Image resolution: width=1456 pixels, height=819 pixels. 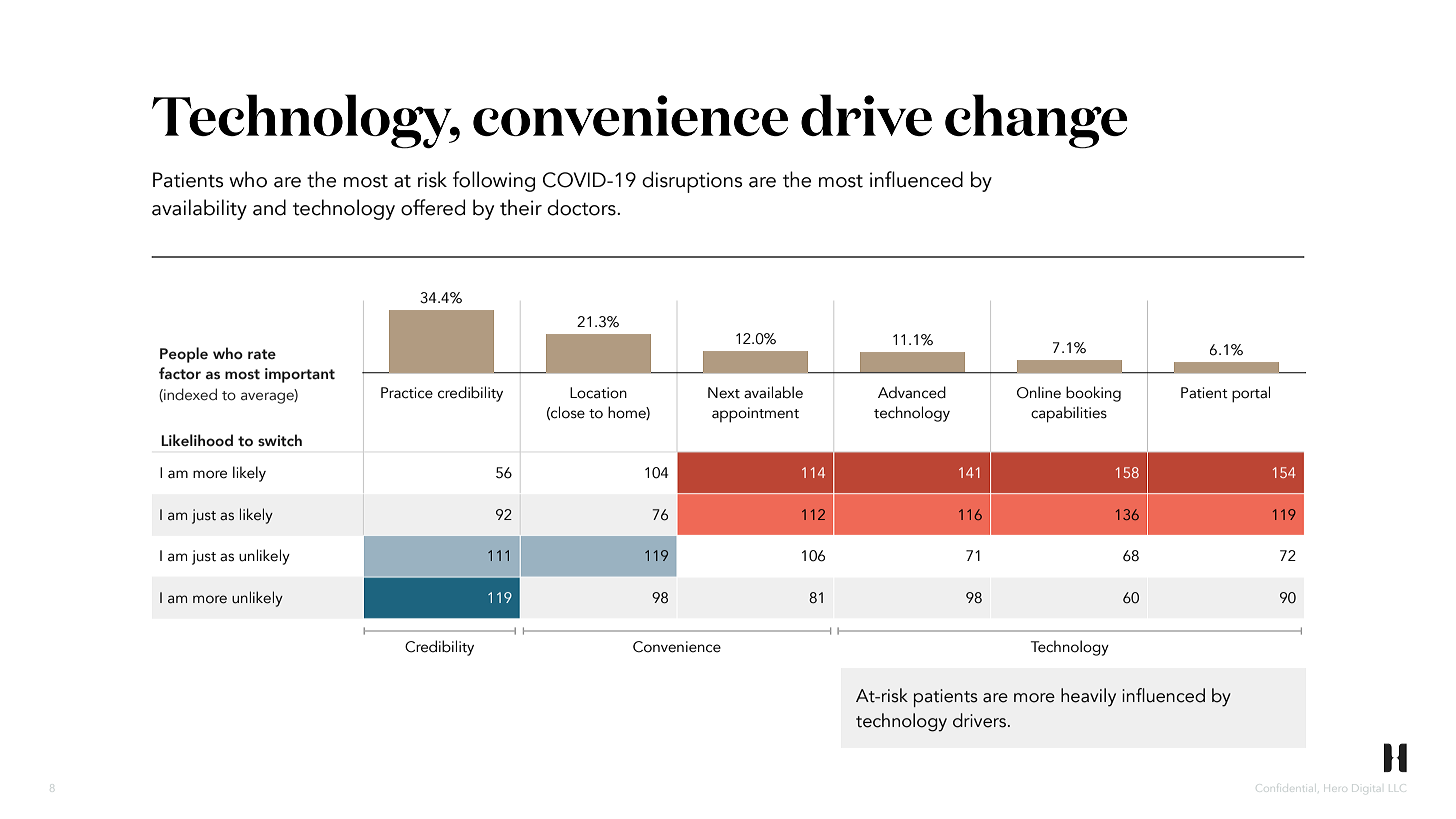 I want to click on appointment, so click(x=755, y=415).
